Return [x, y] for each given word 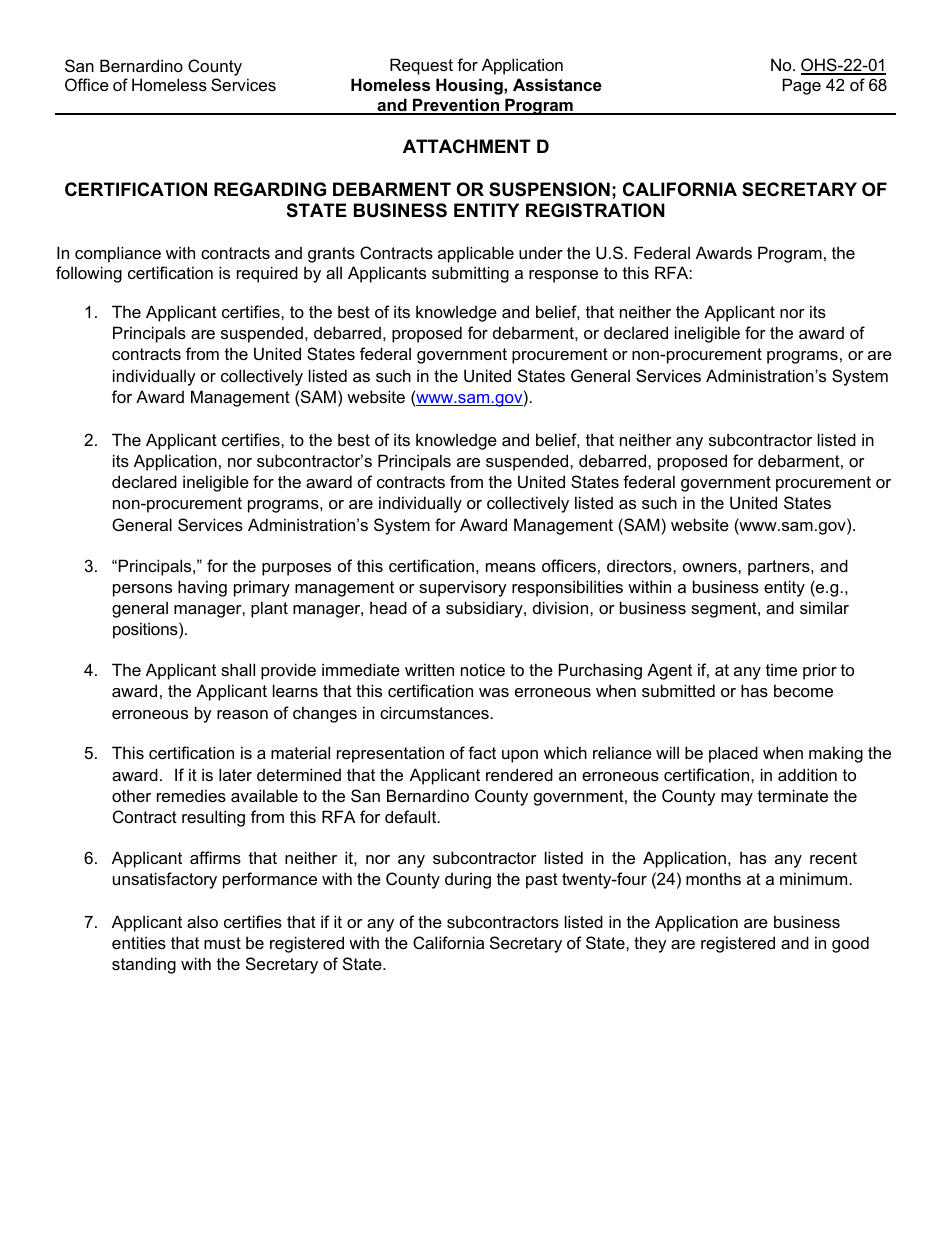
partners [780, 568]
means [511, 567]
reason [242, 714]
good [850, 944]
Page [802, 86]
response [563, 276]
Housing [470, 86]
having [202, 588]
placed [733, 754]
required [267, 274]
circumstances [435, 712]
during [468, 880]
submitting [470, 274]
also [202, 921]
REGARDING [270, 189]
